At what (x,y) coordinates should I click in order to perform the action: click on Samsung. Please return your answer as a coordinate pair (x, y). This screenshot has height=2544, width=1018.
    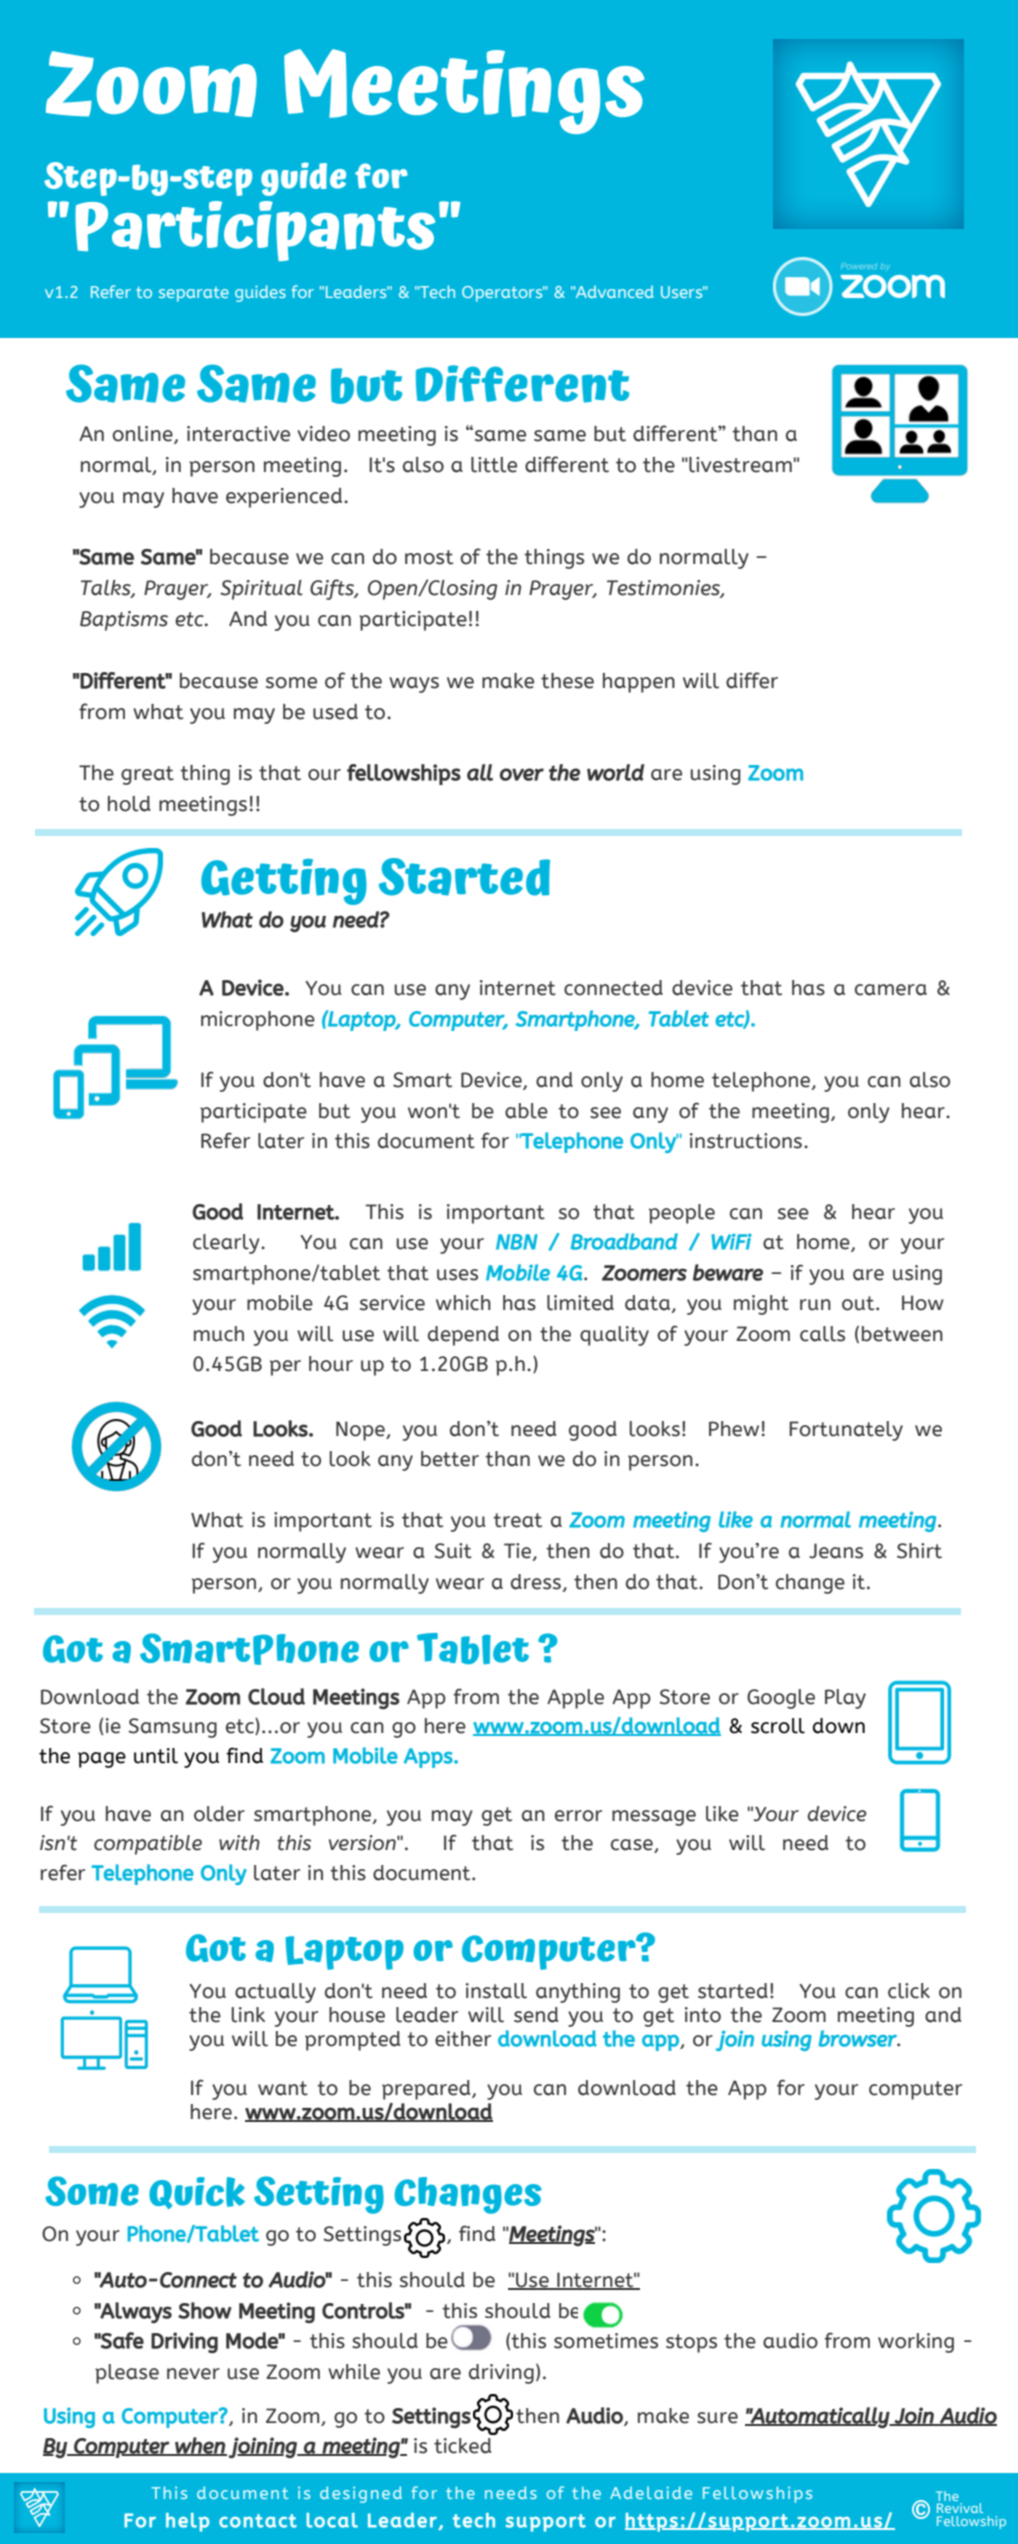
    Looking at the image, I should click on (173, 1728).
